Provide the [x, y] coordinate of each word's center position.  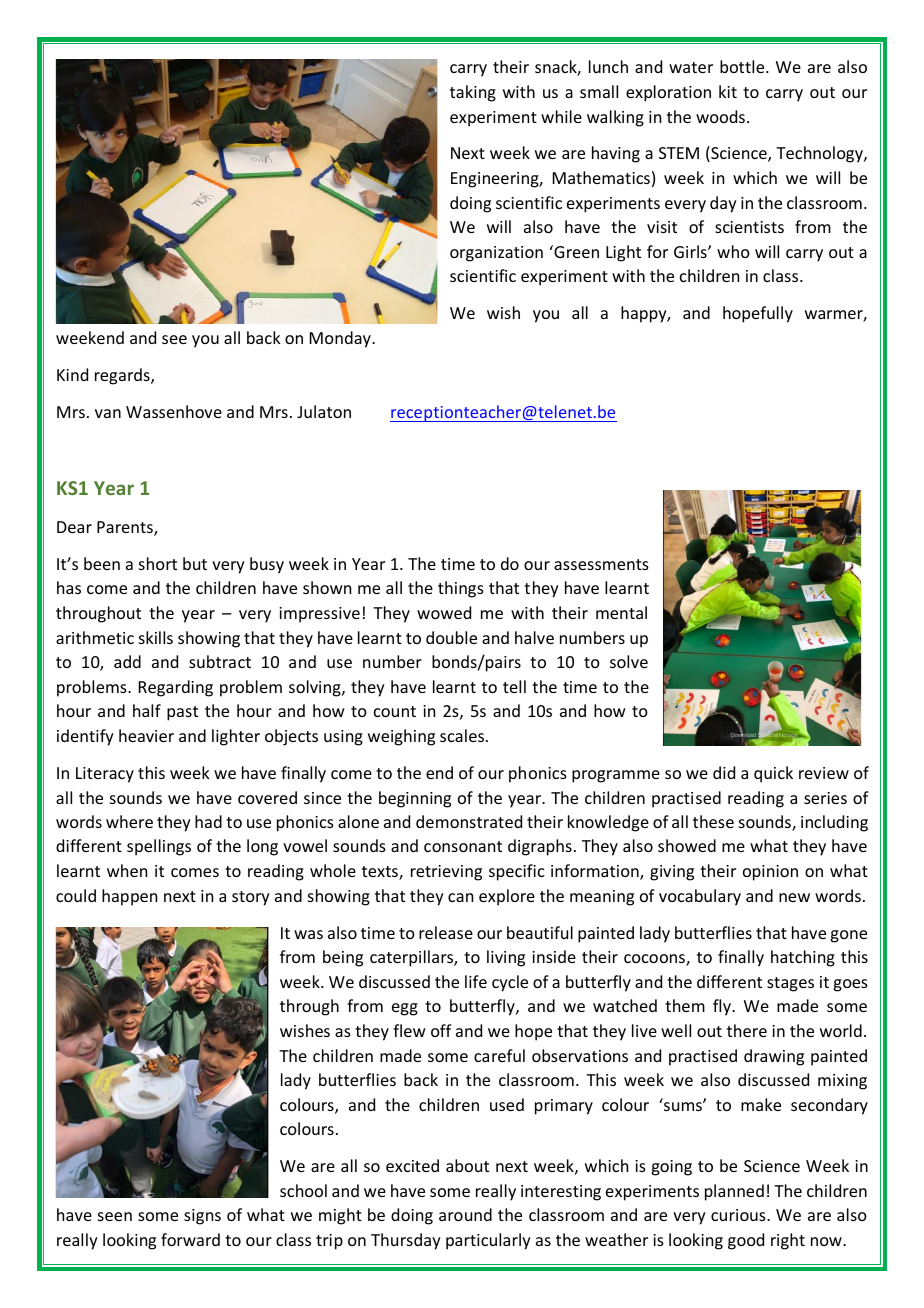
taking [473, 93]
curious [739, 1215]
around [465, 1214]
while [561, 116]
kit [728, 91]
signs [202, 1217]
